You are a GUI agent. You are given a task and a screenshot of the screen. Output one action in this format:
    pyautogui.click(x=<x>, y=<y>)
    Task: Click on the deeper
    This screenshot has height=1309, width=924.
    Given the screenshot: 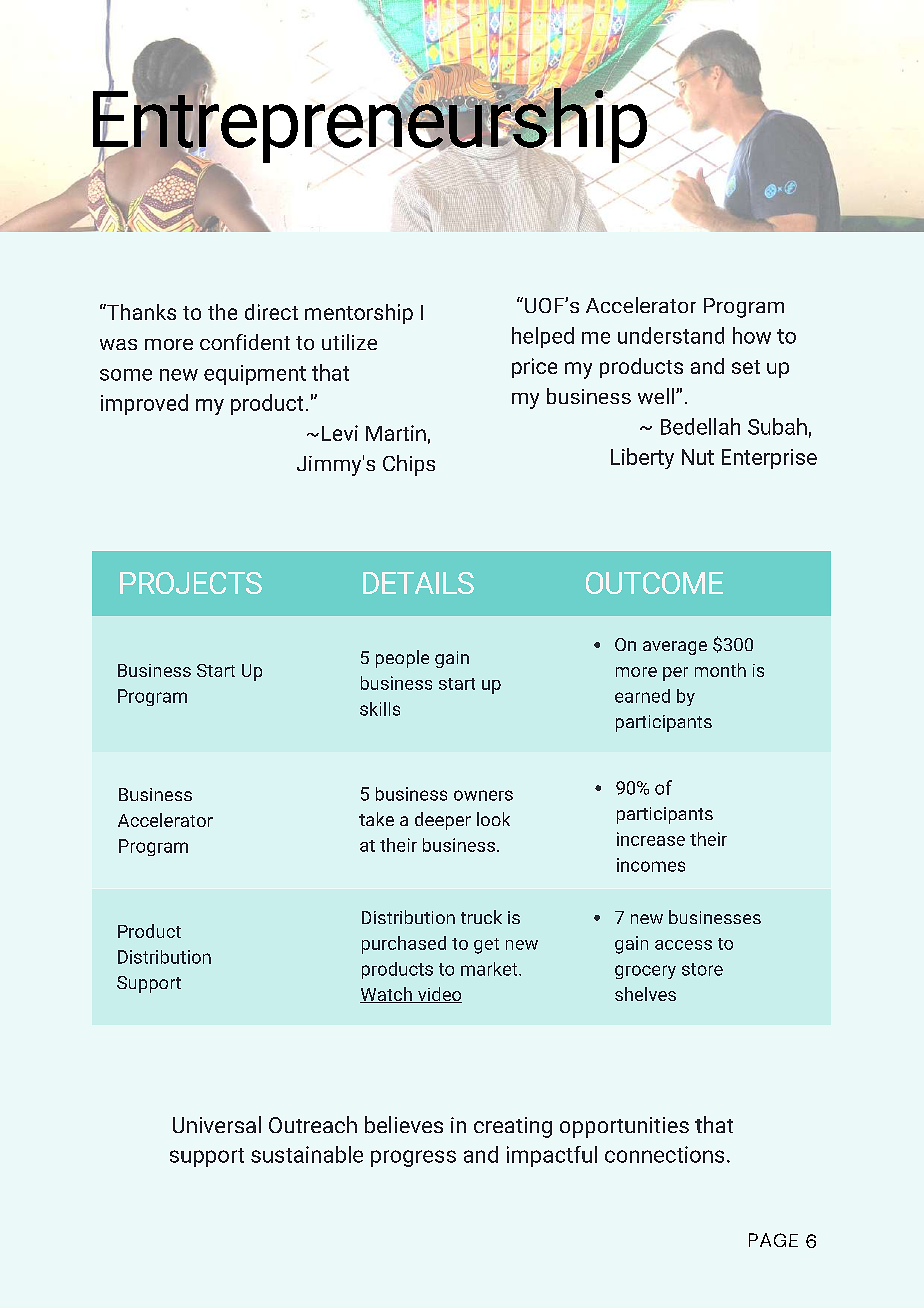 What is the action you would take?
    pyautogui.click(x=443, y=821)
